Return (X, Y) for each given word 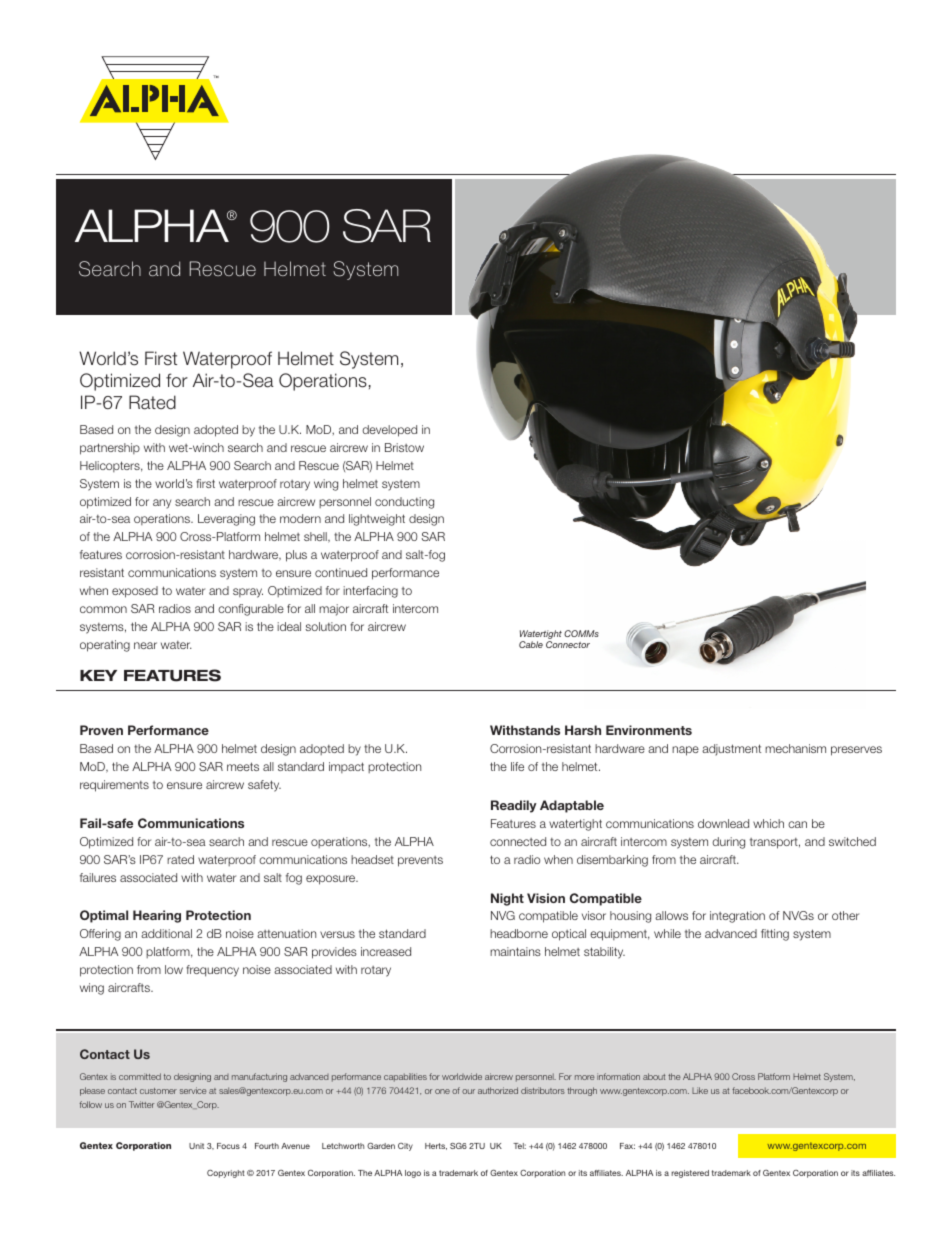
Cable (531, 644)
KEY (98, 675)
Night (507, 899)
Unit (196, 1146)
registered (690, 1174)
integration (737, 917)
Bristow (404, 447)
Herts (436, 1146)
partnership (110, 449)
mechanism (795, 748)
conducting (404, 503)
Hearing (157, 916)
